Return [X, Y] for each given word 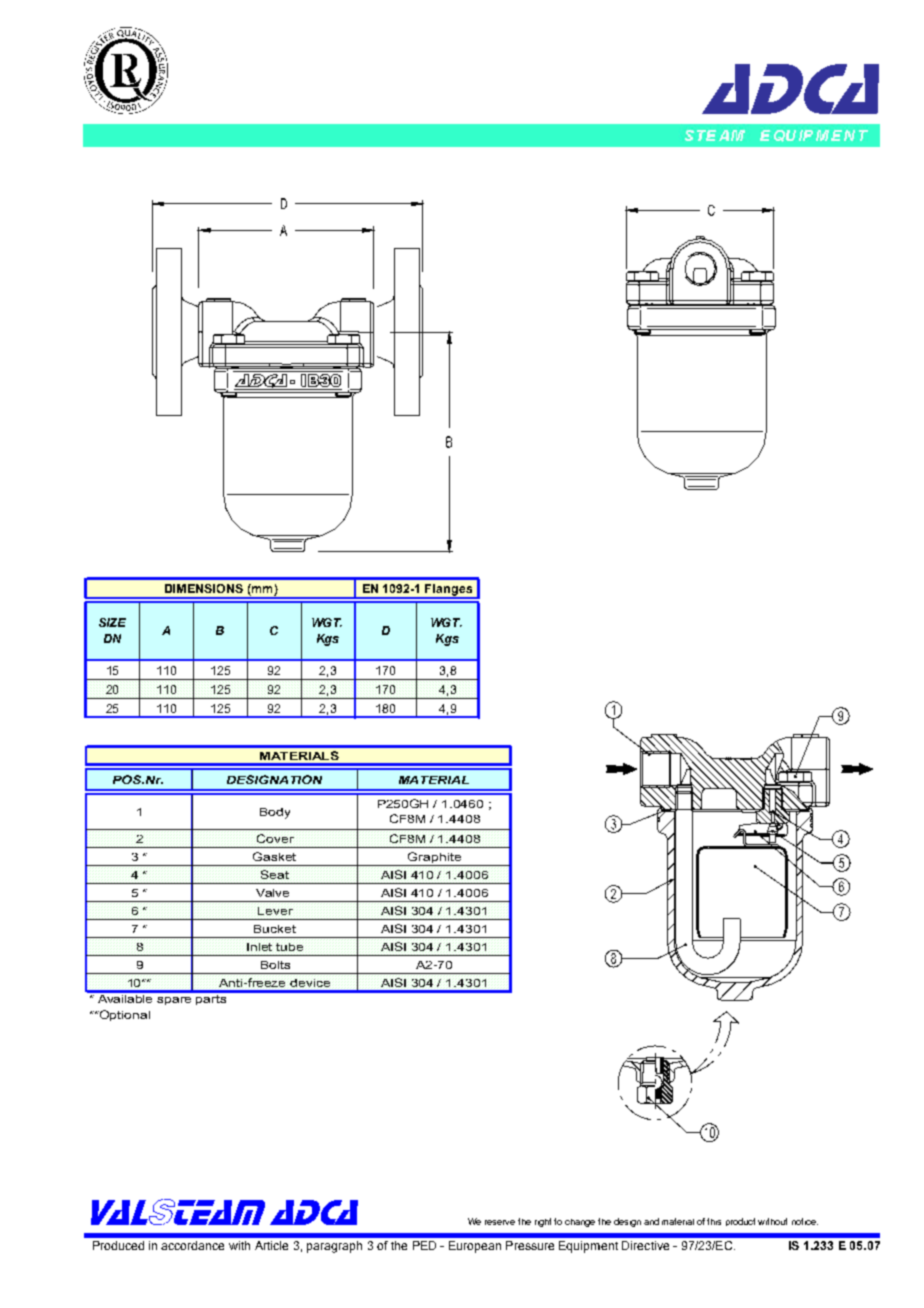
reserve [500, 1222]
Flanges [449, 591]
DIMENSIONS [204, 588]
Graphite [435, 859]
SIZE [112, 622]
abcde [126, 70]
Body [275, 813]
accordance [192, 1245]
